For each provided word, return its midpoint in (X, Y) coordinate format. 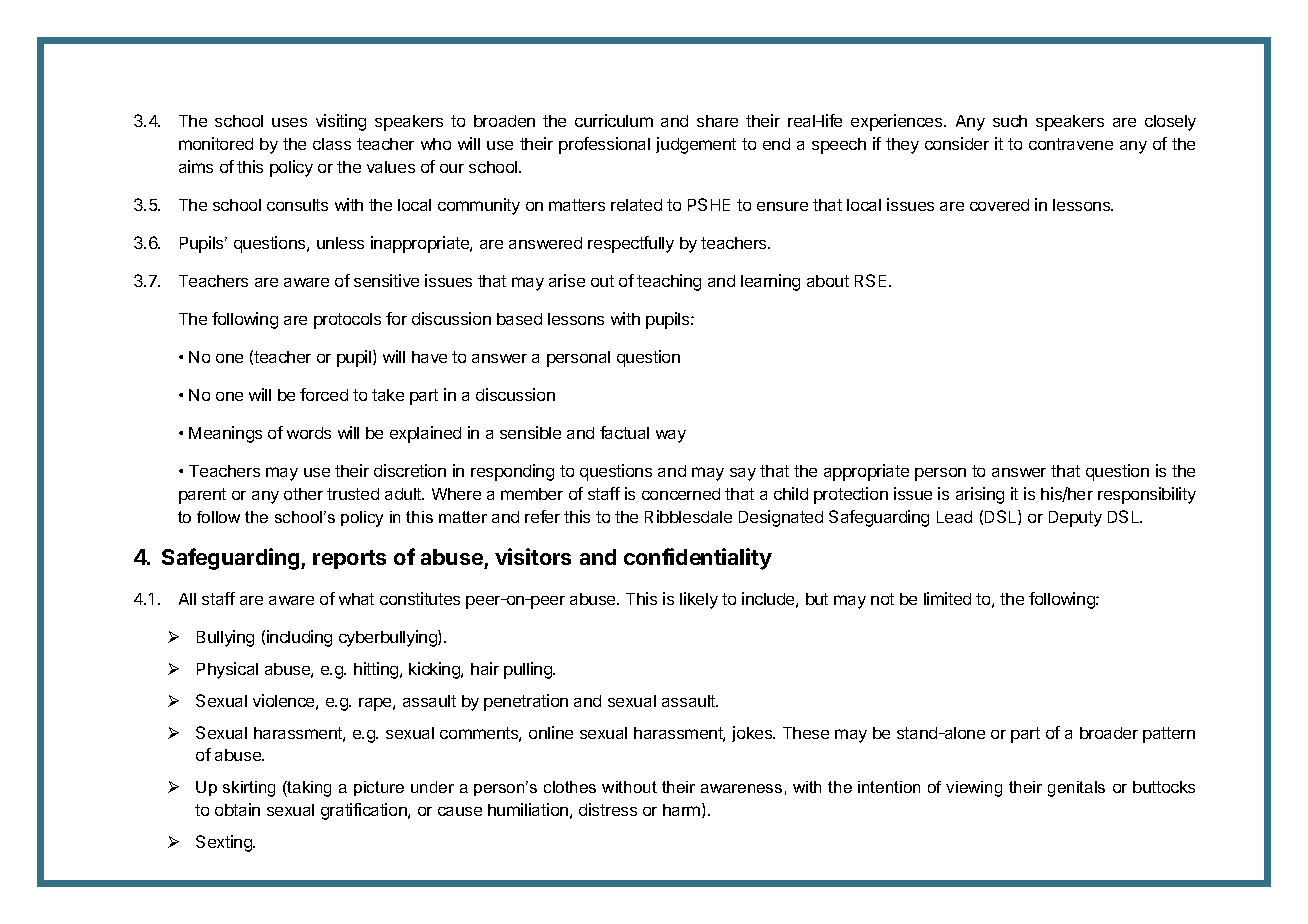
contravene (1071, 144)
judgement (696, 145)
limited (947, 598)
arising (980, 495)
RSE (872, 280)
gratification (365, 811)
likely (699, 600)
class (332, 144)
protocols (347, 321)
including (299, 638)
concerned (681, 494)
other (303, 494)
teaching (669, 282)
